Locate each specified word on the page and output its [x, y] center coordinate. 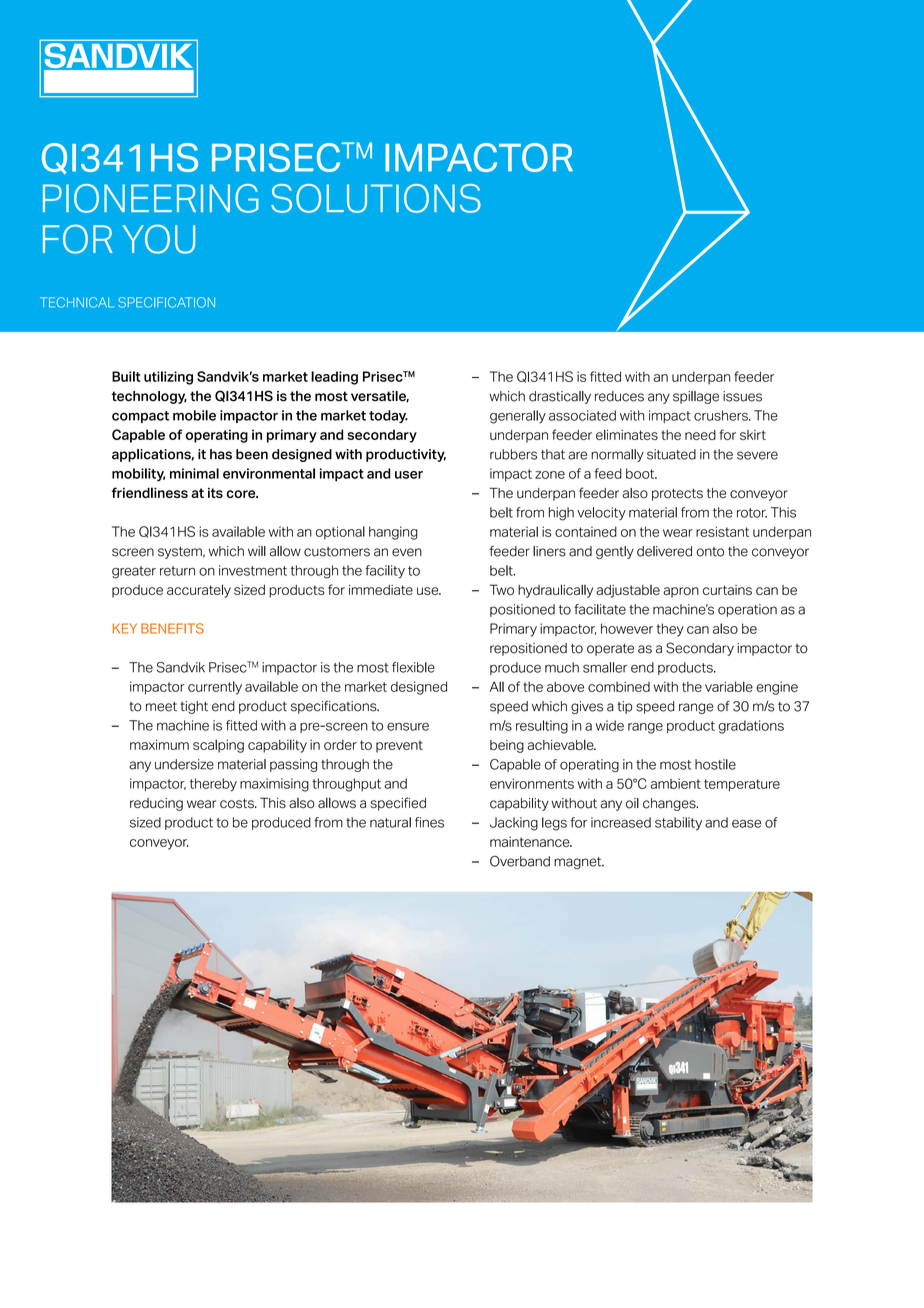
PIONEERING [151, 198]
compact [140, 417]
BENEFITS [172, 628]
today [388, 416]
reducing [156, 804]
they [670, 630]
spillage [696, 397]
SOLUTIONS [376, 198]
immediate [381, 589]
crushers [722, 415]
